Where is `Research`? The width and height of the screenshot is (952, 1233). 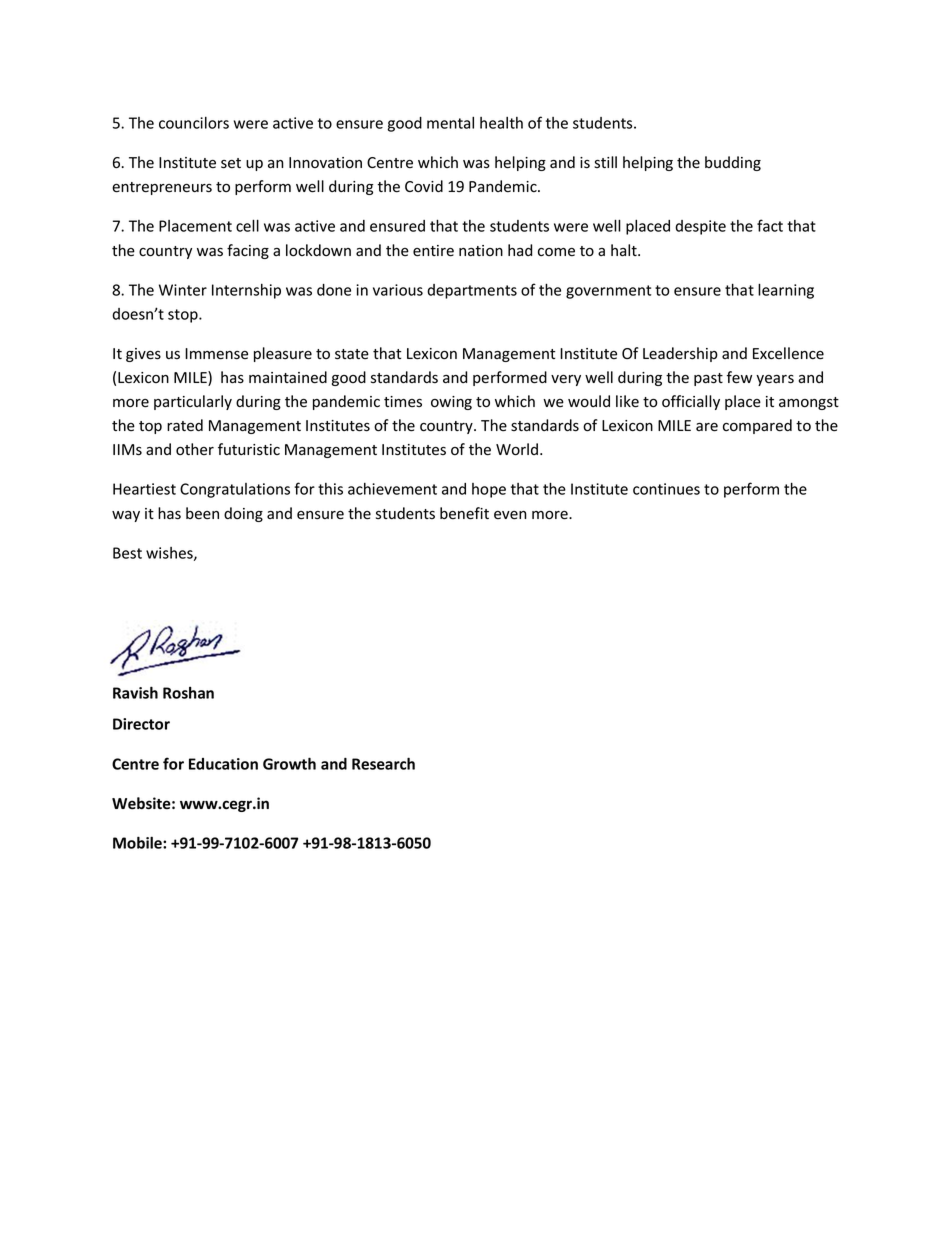
Research is located at coordinates (383, 763).
